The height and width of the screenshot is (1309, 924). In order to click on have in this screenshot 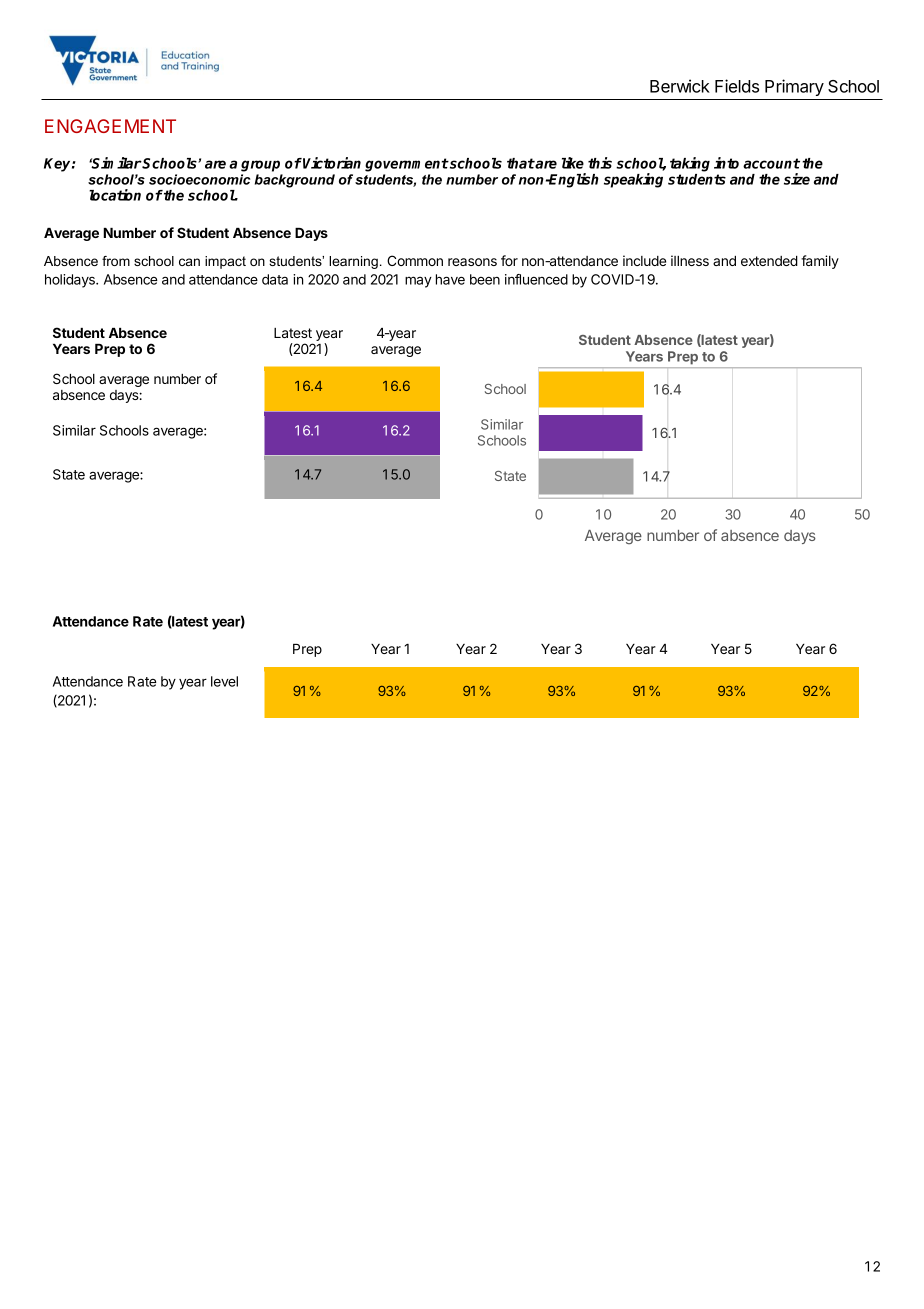, I will do `click(450, 279)`.
